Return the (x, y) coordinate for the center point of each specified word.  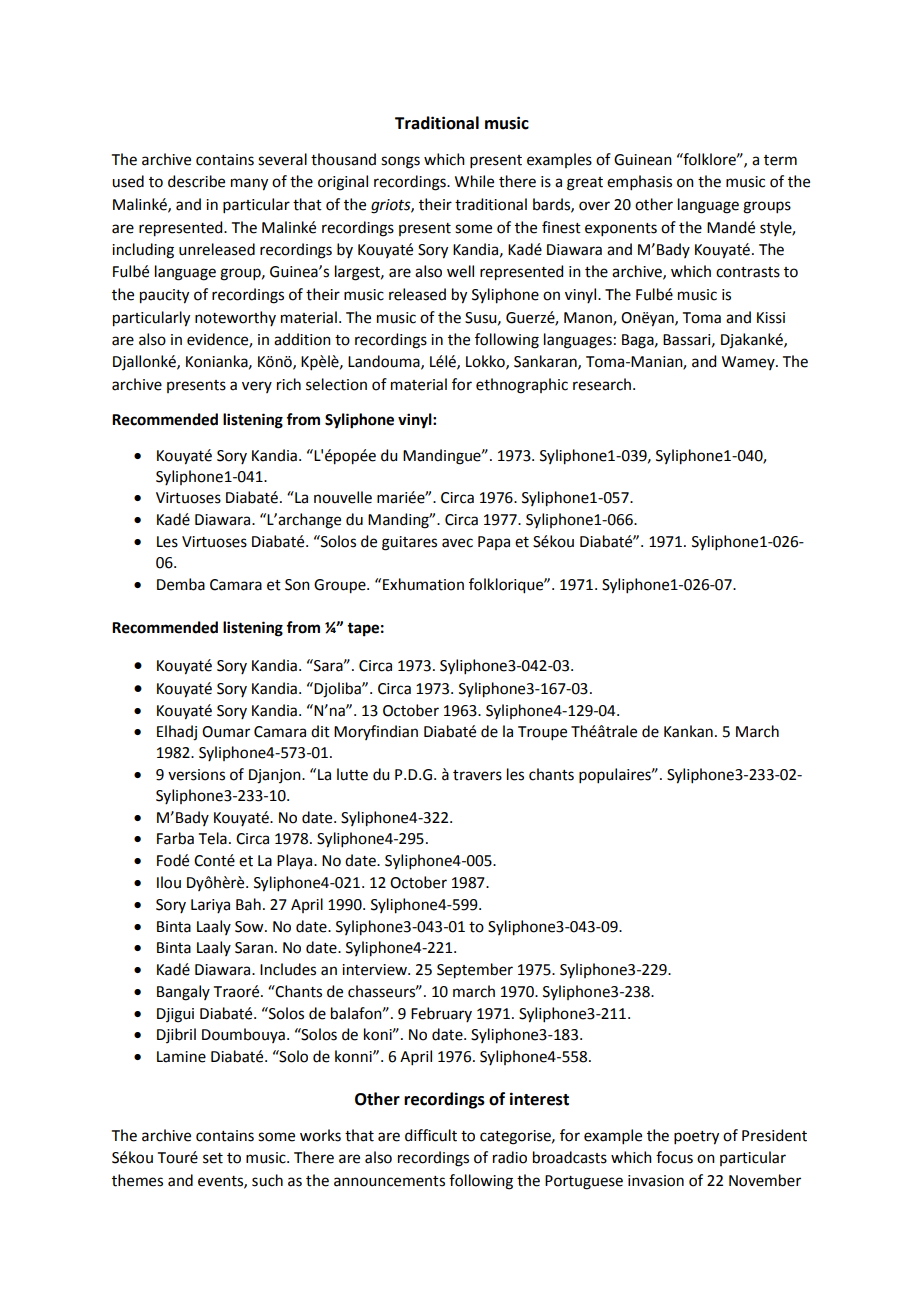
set (213, 1158)
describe (196, 181)
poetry (696, 1138)
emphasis (639, 182)
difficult (431, 1135)
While (474, 181)
